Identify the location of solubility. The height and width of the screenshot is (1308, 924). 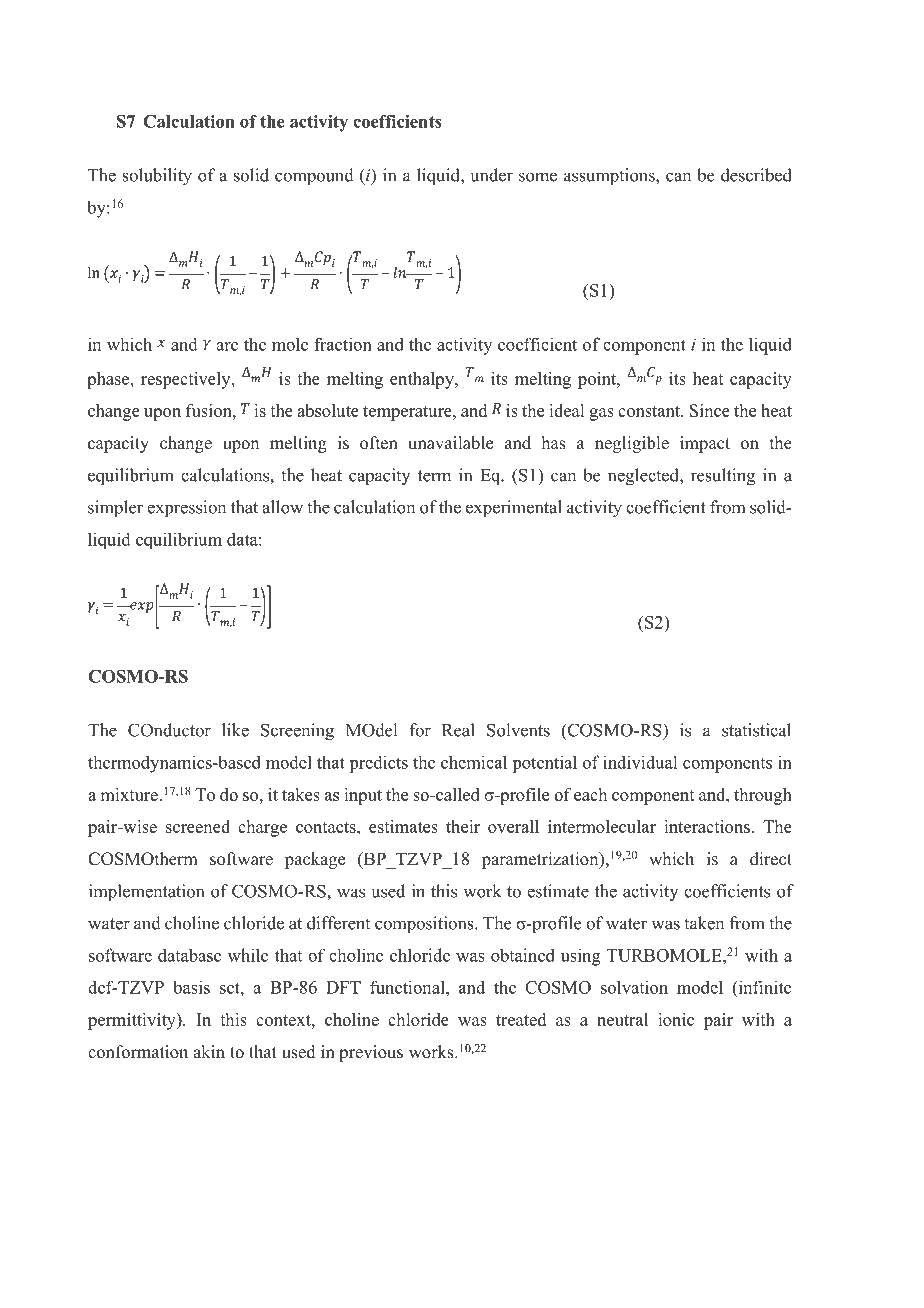
(157, 177).
